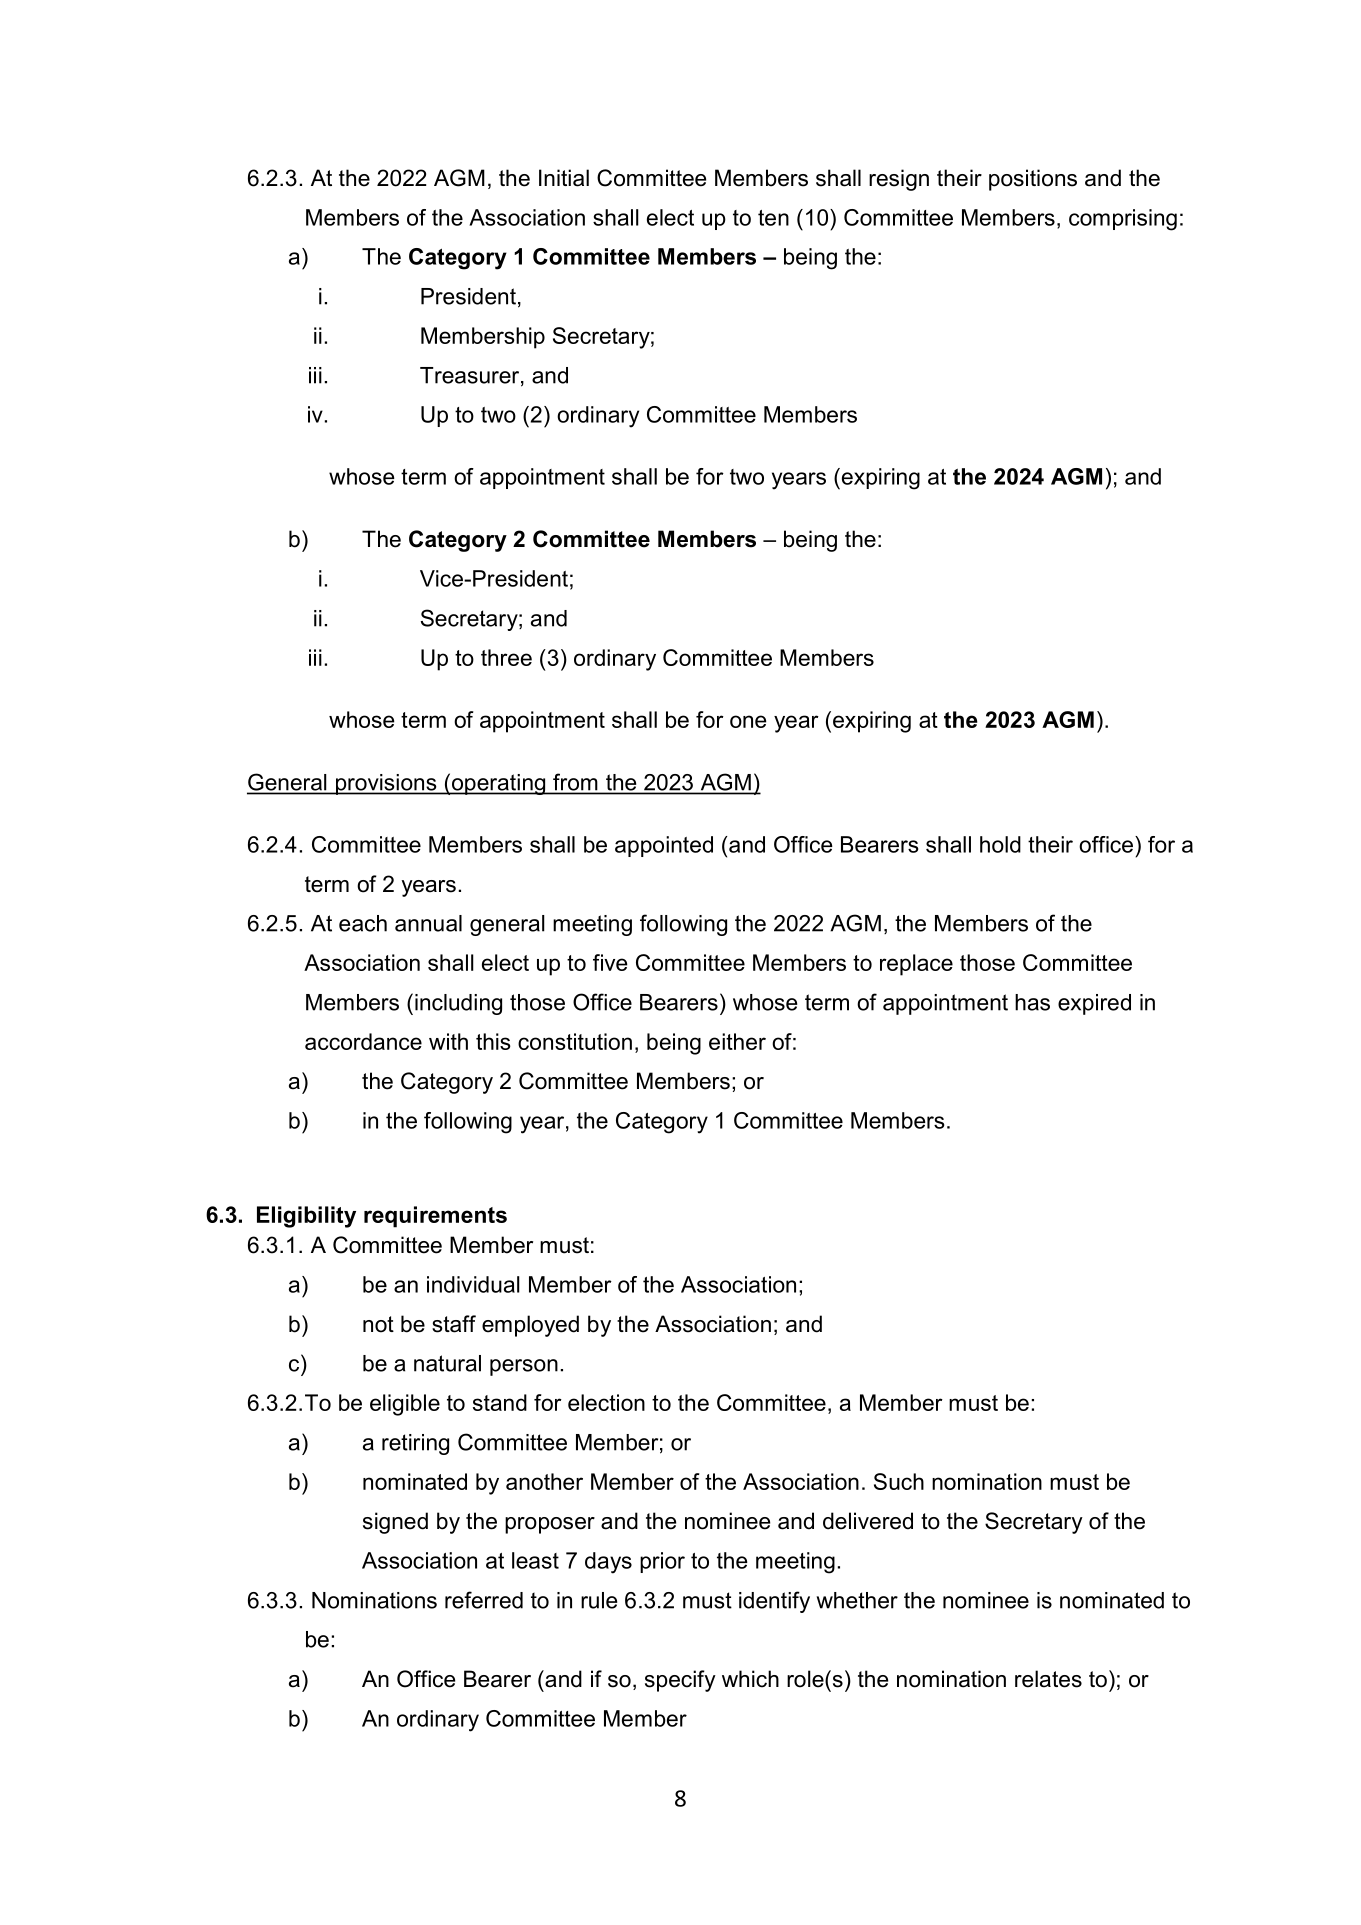 The height and width of the page is (1925, 1361). What do you see at coordinates (750, 1679) in the page?
I see `which` at bounding box center [750, 1679].
